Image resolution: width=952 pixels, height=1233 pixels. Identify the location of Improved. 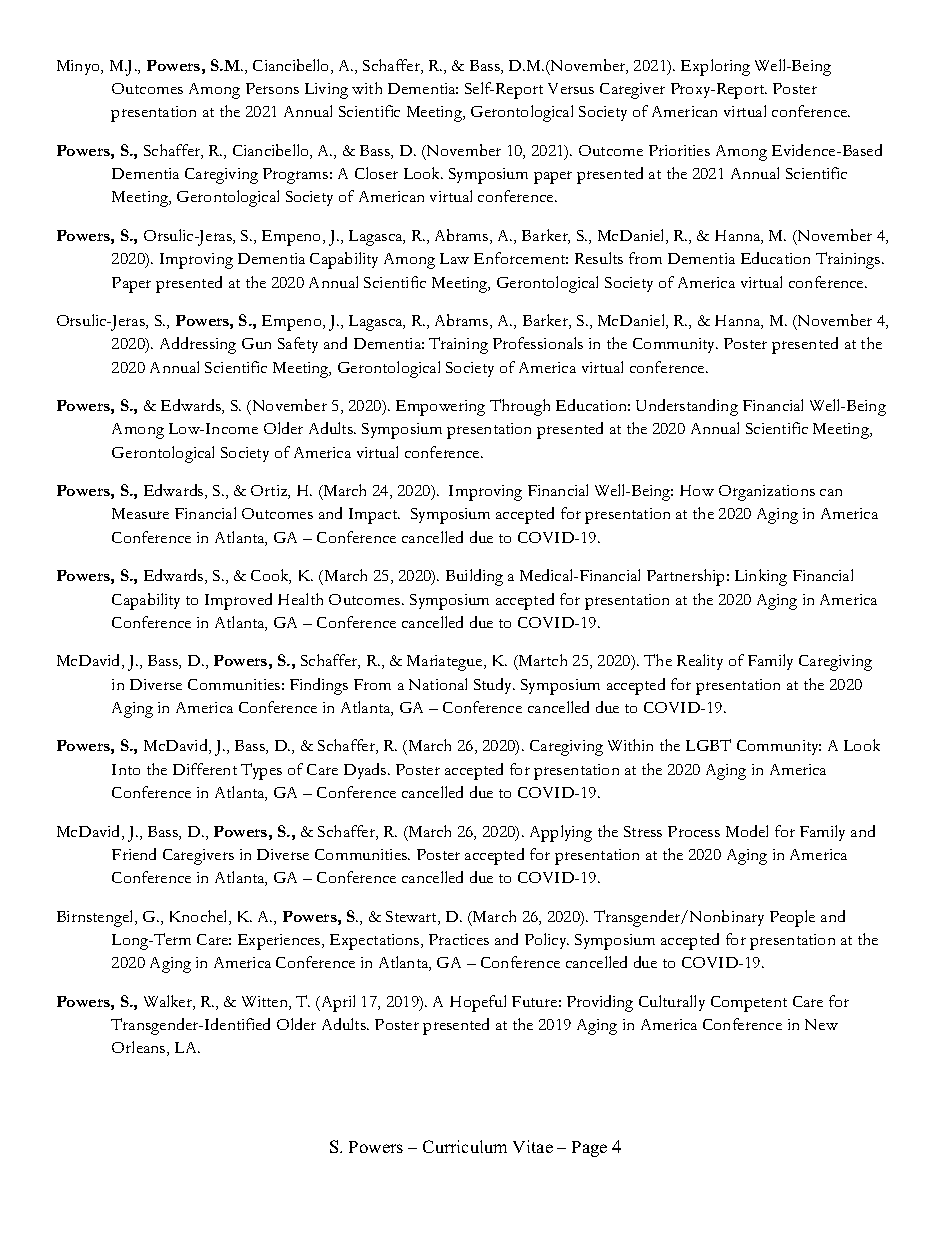
(238, 601).
